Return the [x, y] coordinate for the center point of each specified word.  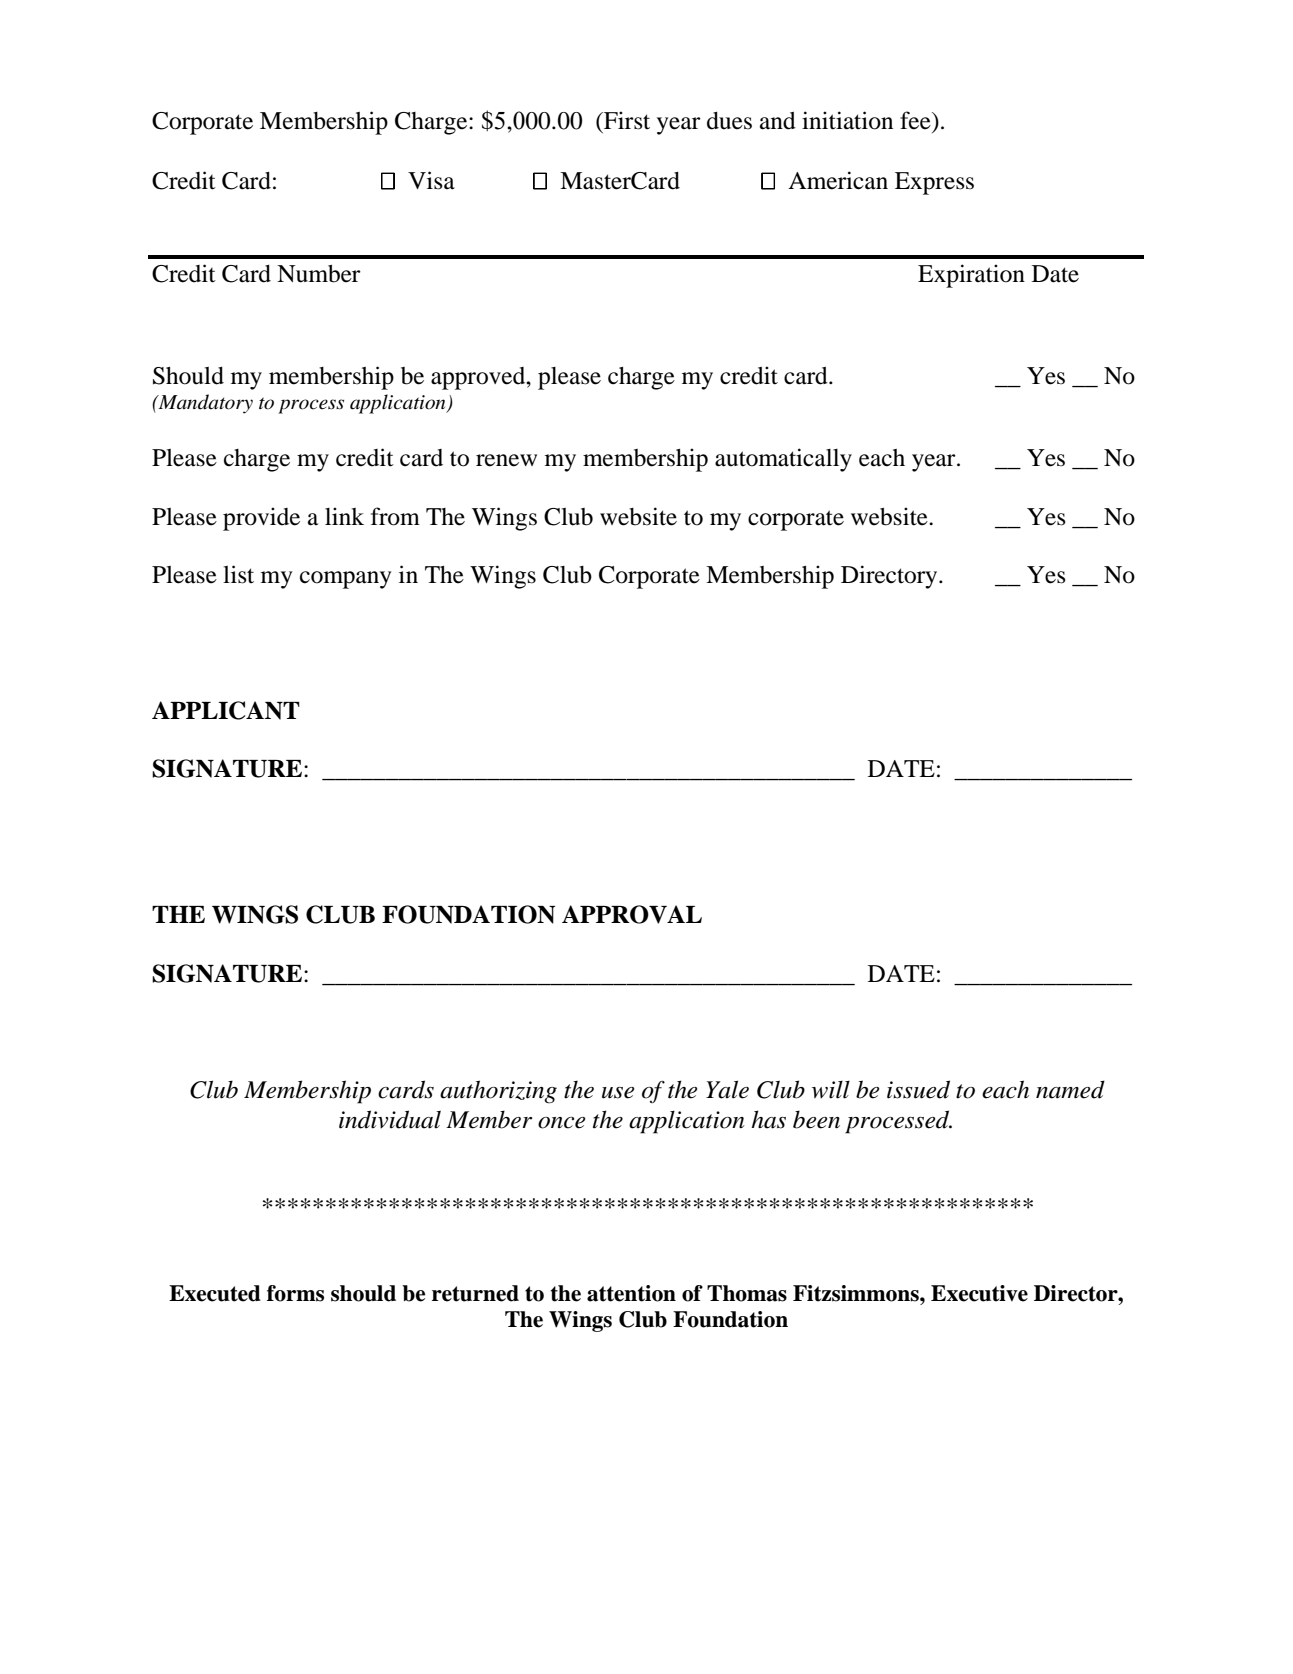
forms [295, 1293]
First [626, 120]
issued [918, 1089]
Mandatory [204, 404]
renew [506, 460]
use [618, 1093]
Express [934, 183]
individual [390, 1119]
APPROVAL [632, 914]
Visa [431, 180]
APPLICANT [226, 710]
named [1070, 1089]
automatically [783, 460]
